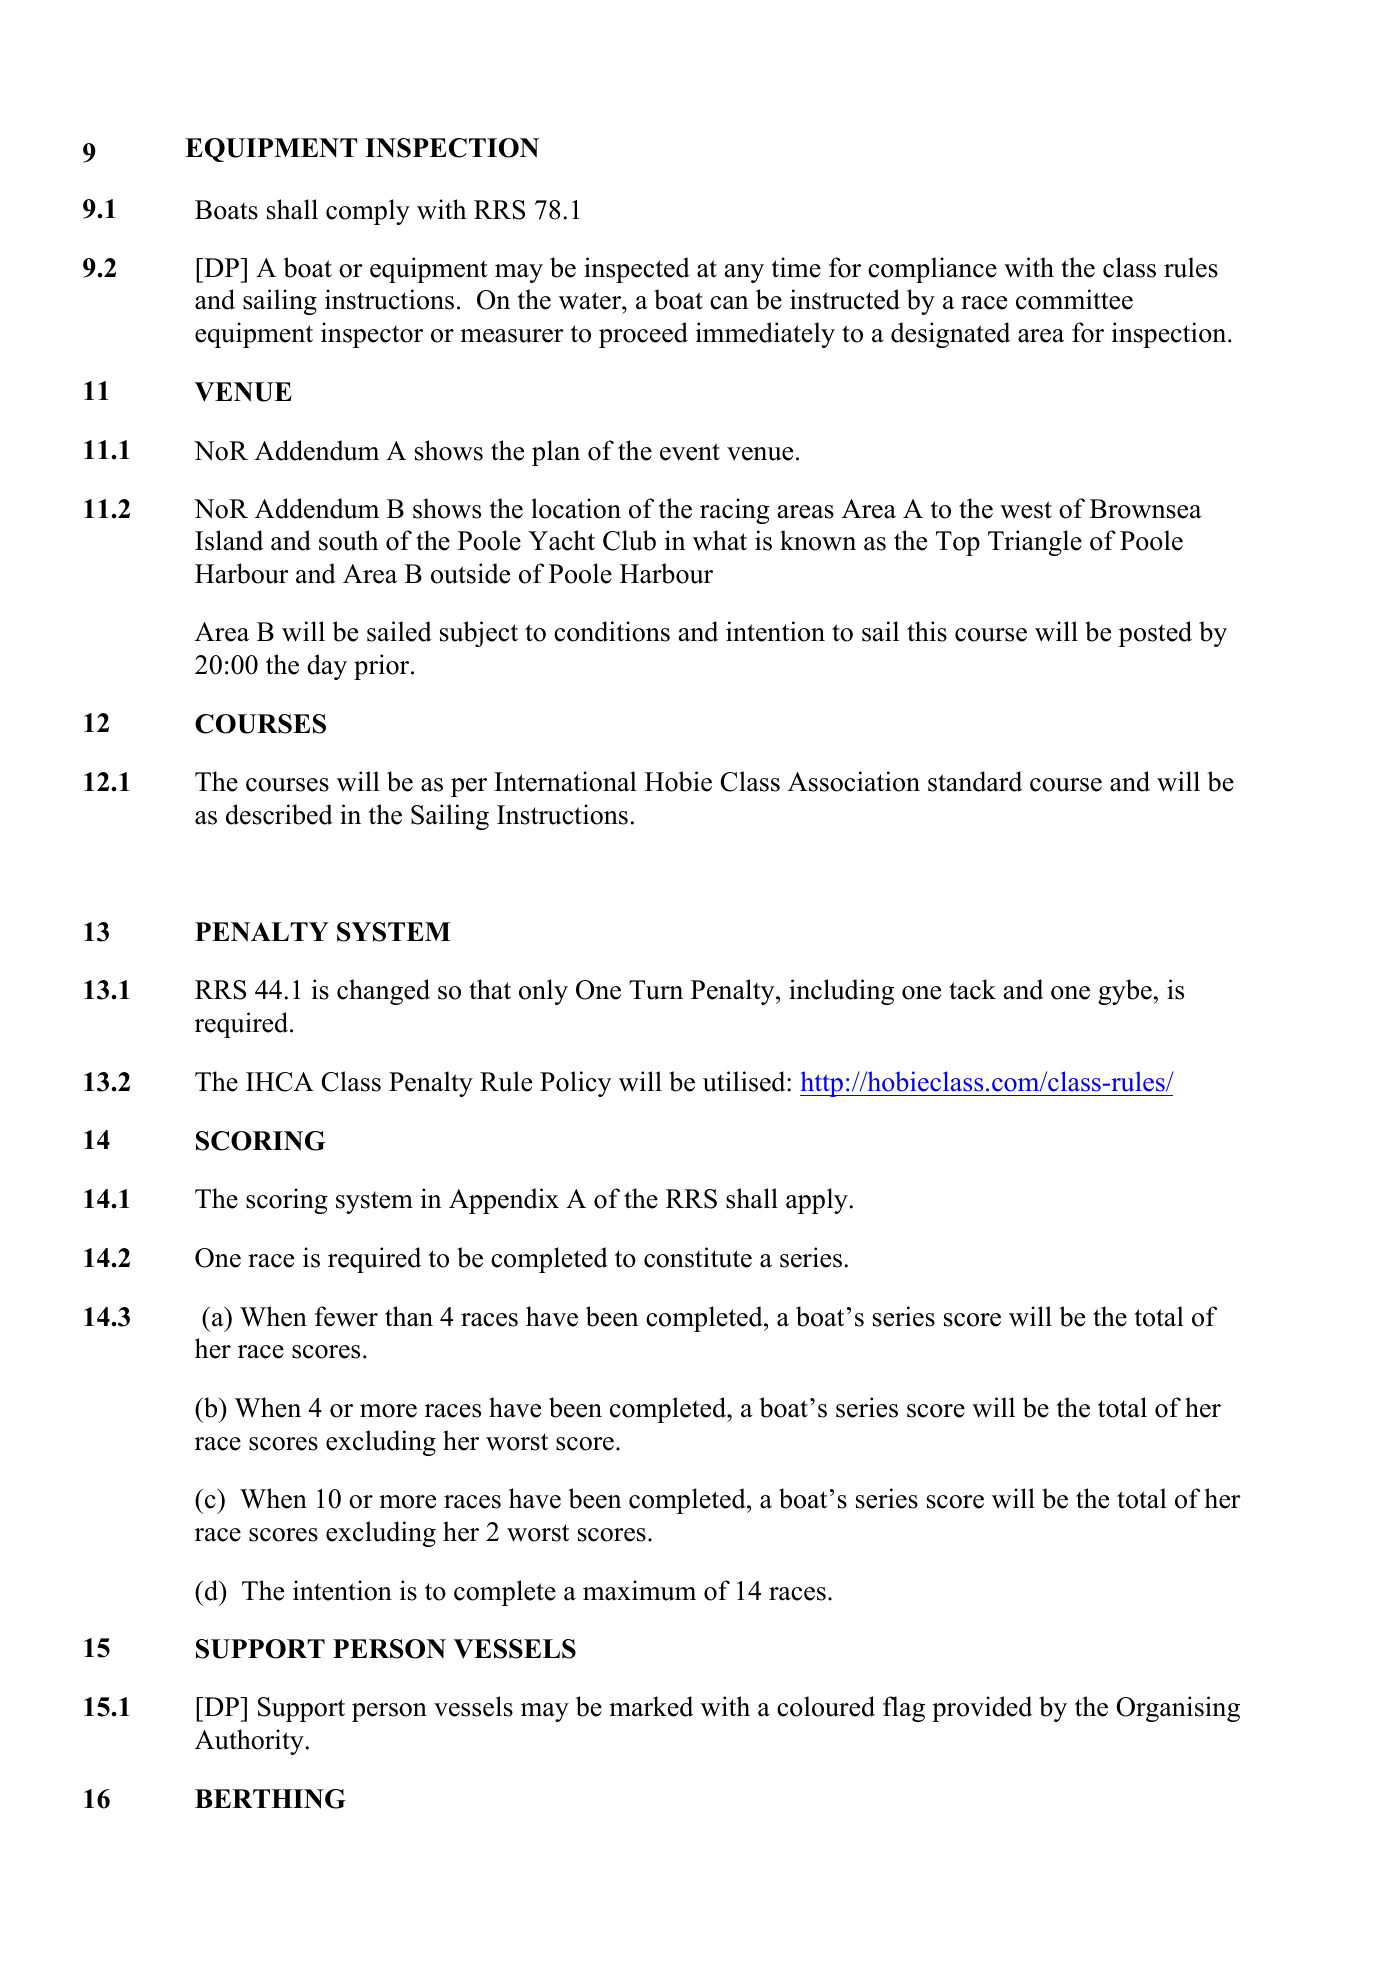  Describe the element at coordinates (817, 1201) in the image. I see `apply` at that location.
